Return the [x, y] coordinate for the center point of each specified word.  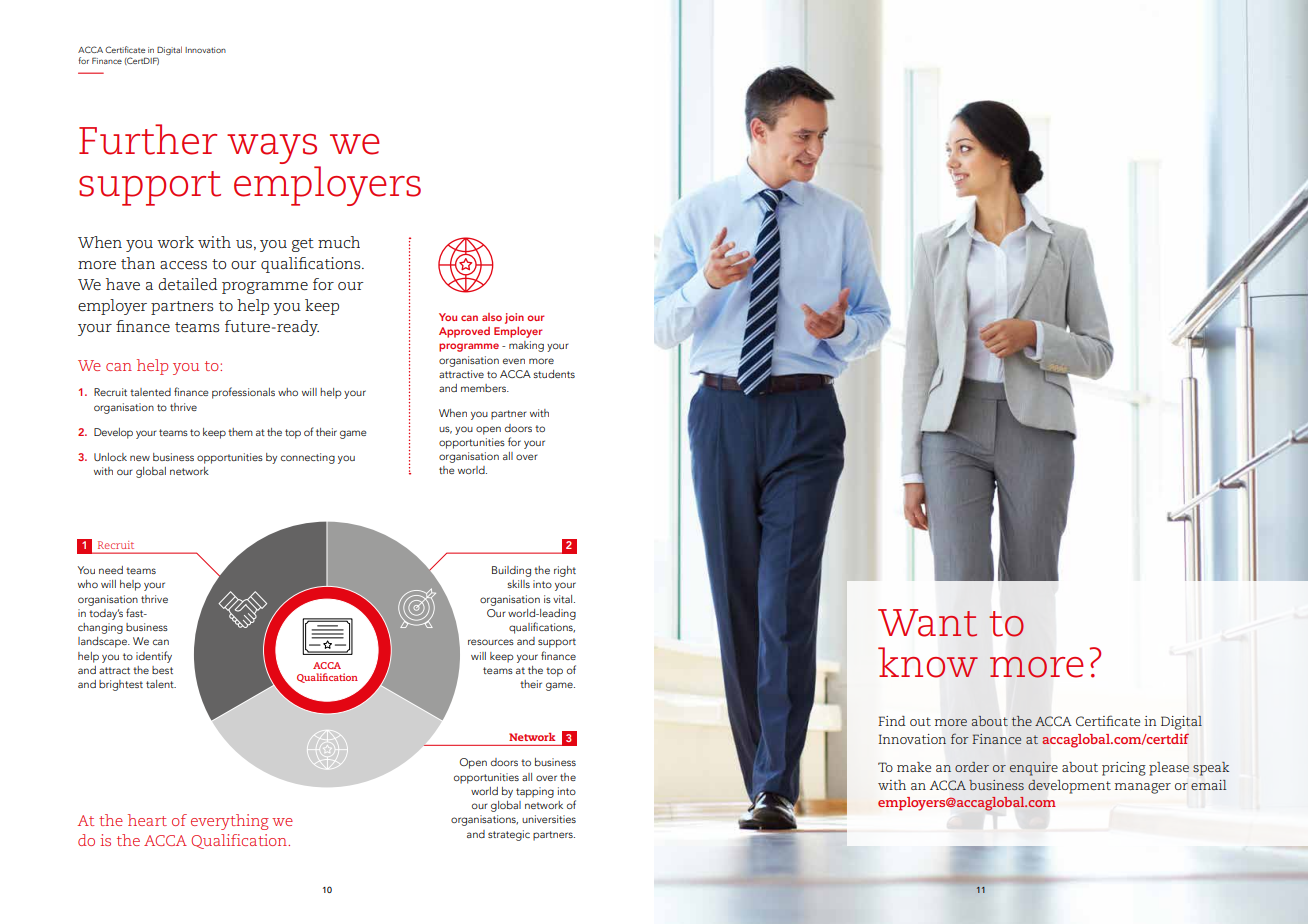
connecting [308, 458]
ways [273, 150]
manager [1143, 788]
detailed [188, 284]
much [339, 242]
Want [927, 623]
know [928, 662]
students [554, 374]
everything [230, 822]
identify [154, 657]
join [514, 318]
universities [549, 819]
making [526, 346]
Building [511, 571]
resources [491, 642]
